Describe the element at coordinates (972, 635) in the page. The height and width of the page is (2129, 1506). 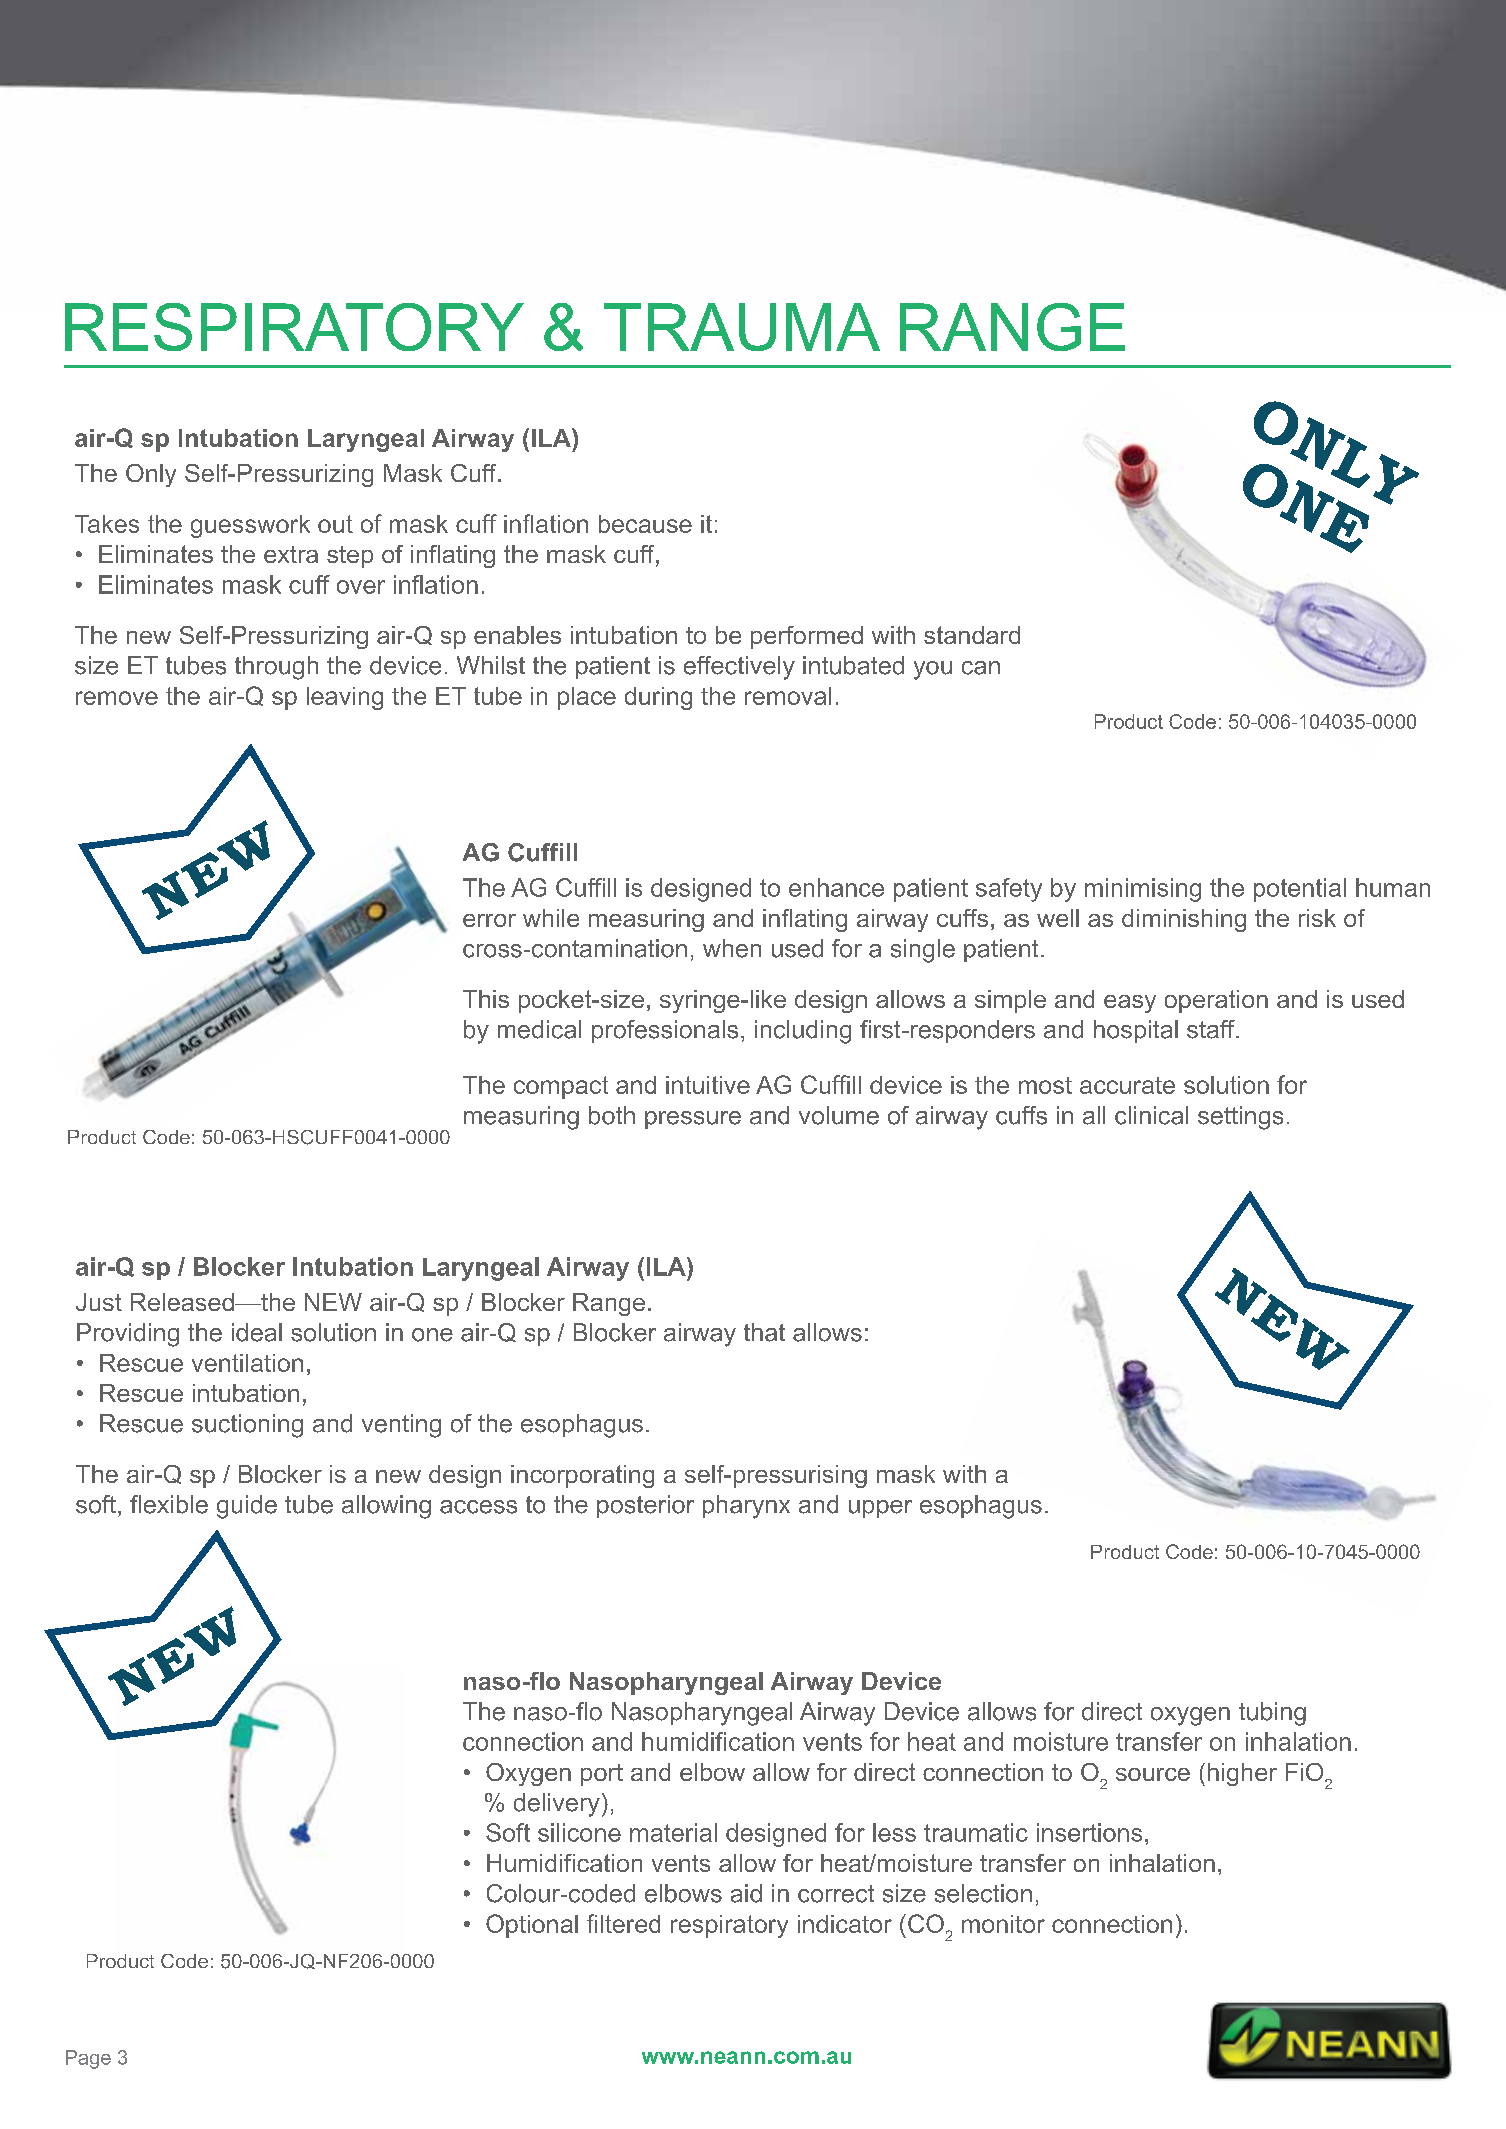
I see `standard` at that location.
